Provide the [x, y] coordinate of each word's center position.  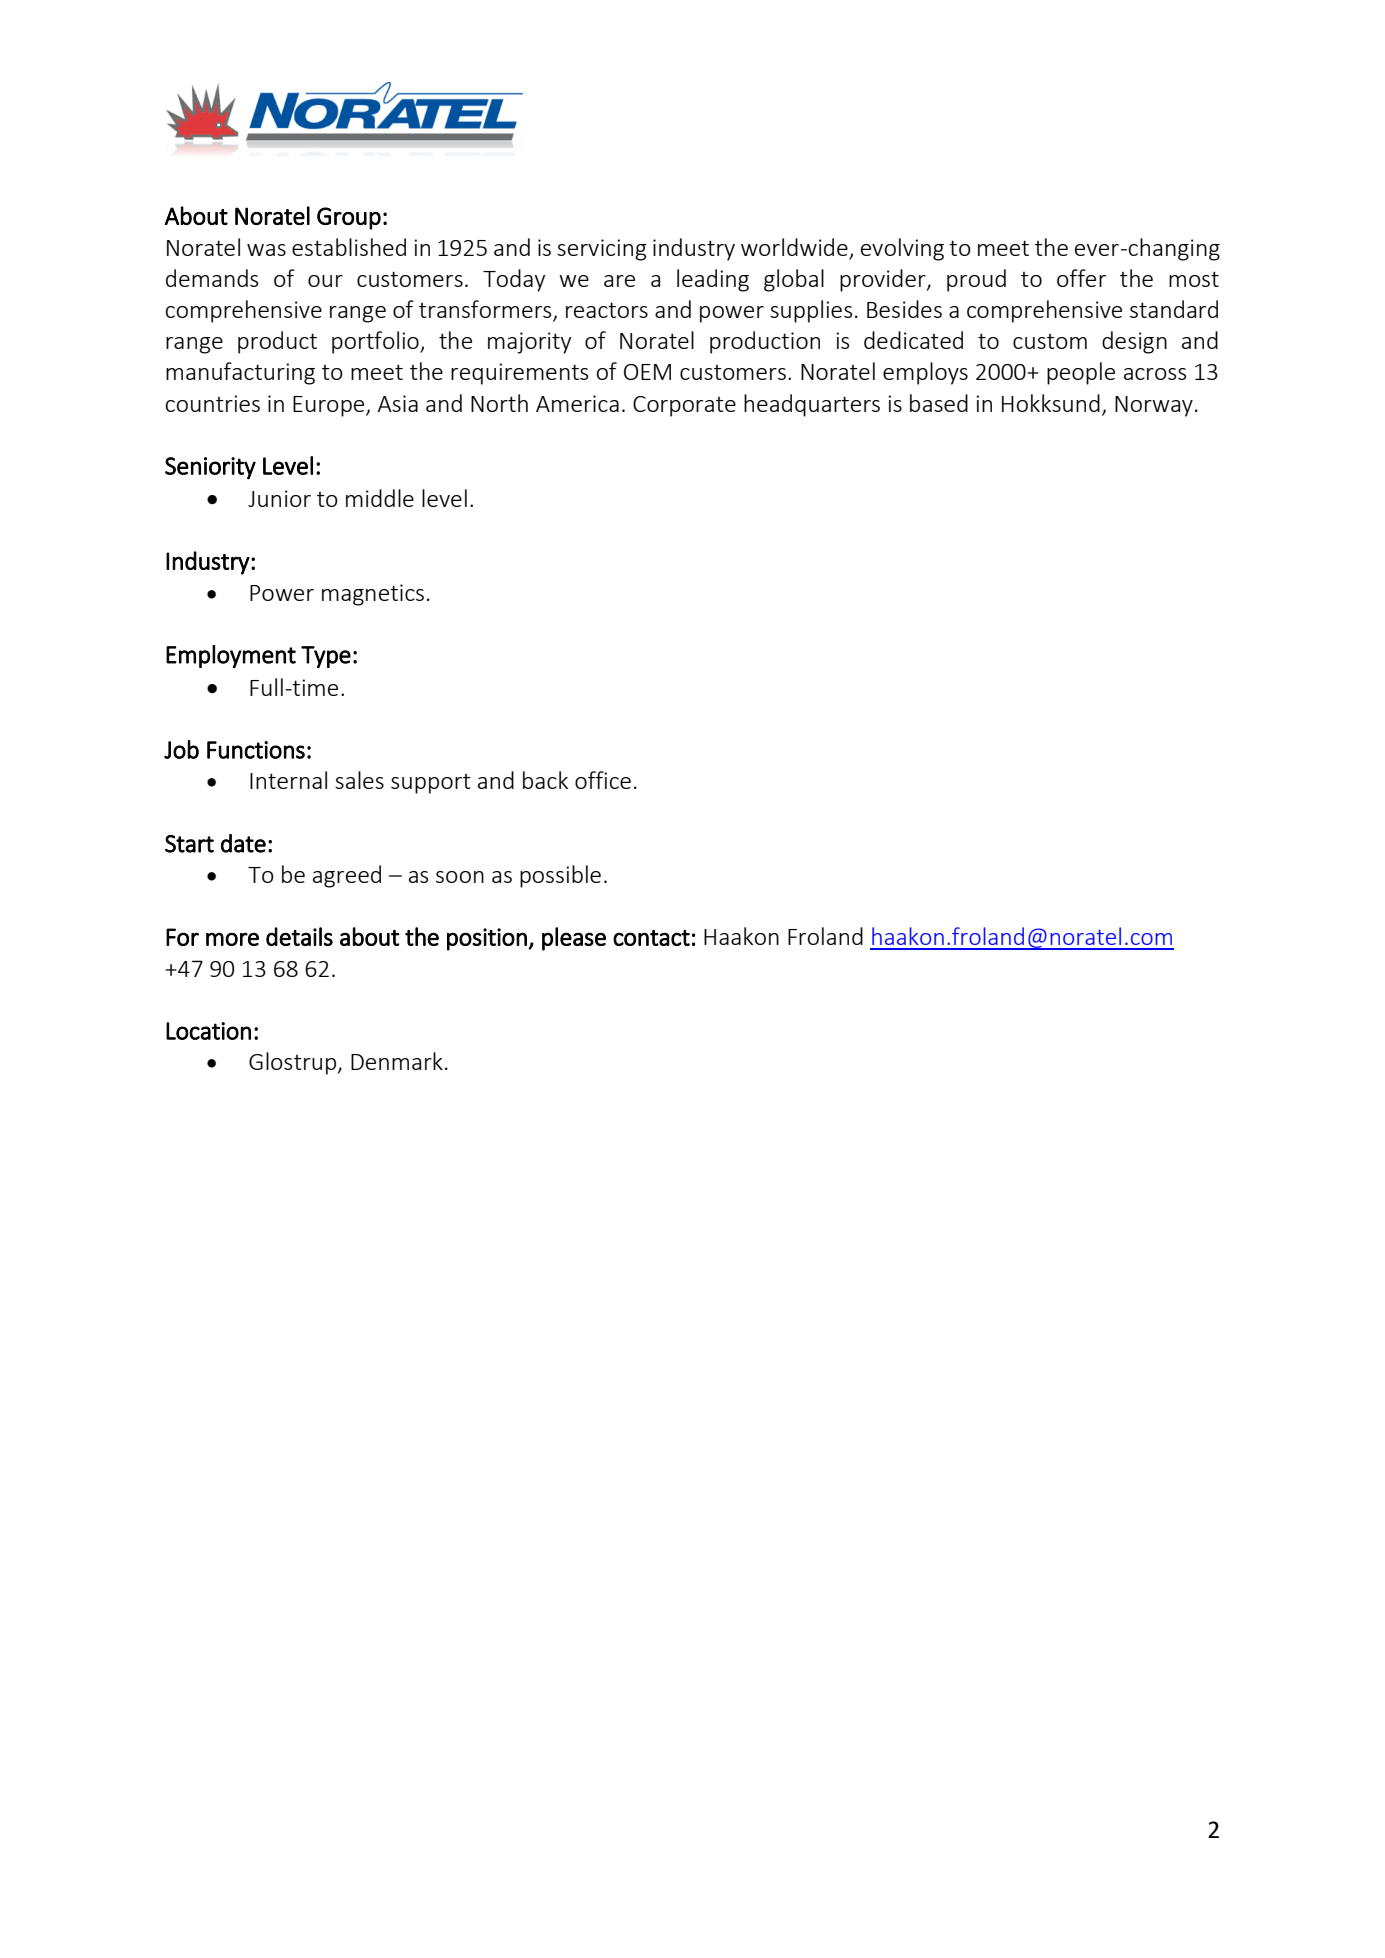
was [266, 250]
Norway [1154, 406]
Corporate [684, 406]
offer [1081, 278]
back [545, 780]
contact [651, 938]
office [603, 780]
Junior [279, 498]
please [574, 939]
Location [208, 1031]
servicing [602, 250]
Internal [288, 780]
